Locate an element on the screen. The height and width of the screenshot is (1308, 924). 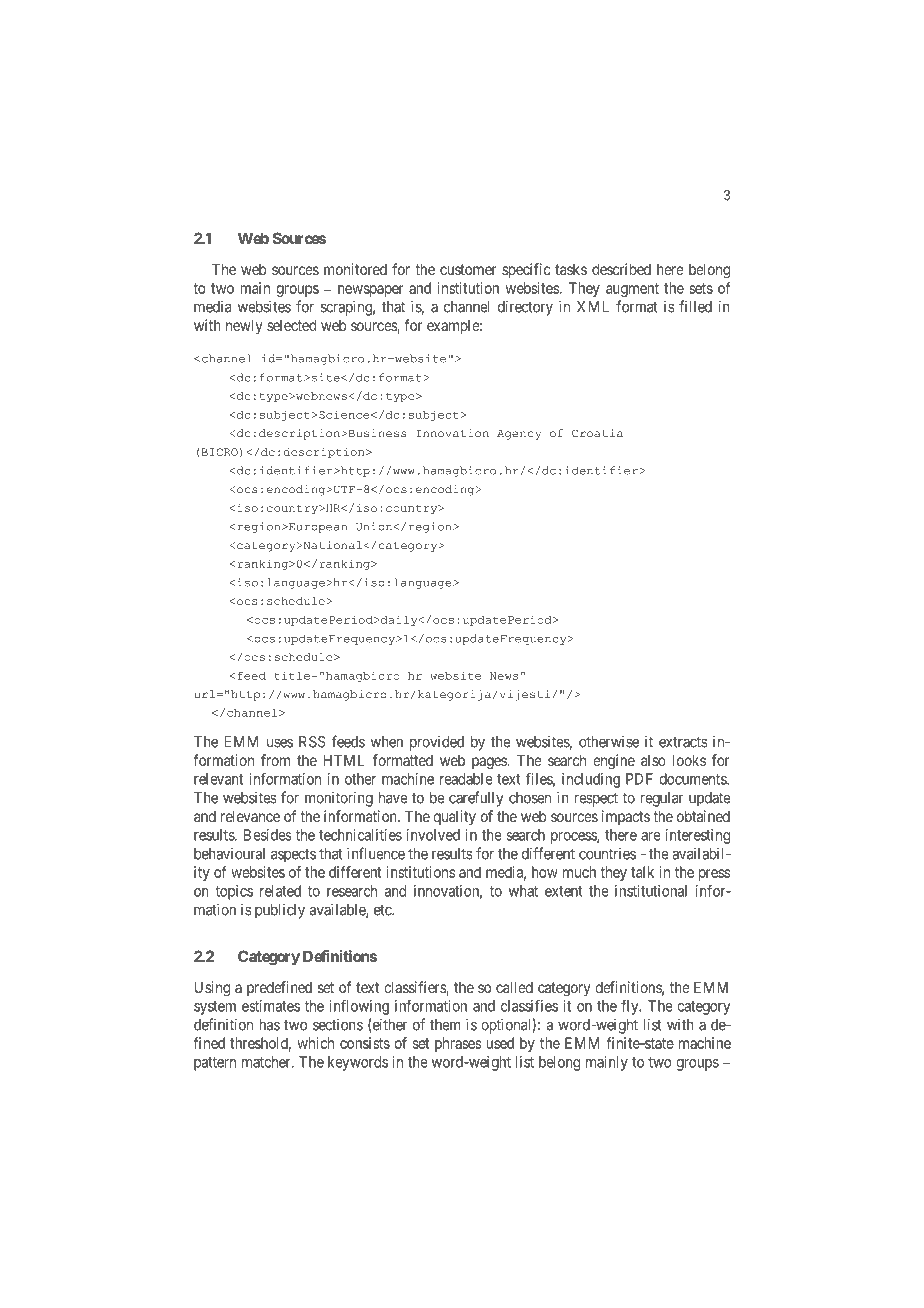
augment is located at coordinates (632, 290).
